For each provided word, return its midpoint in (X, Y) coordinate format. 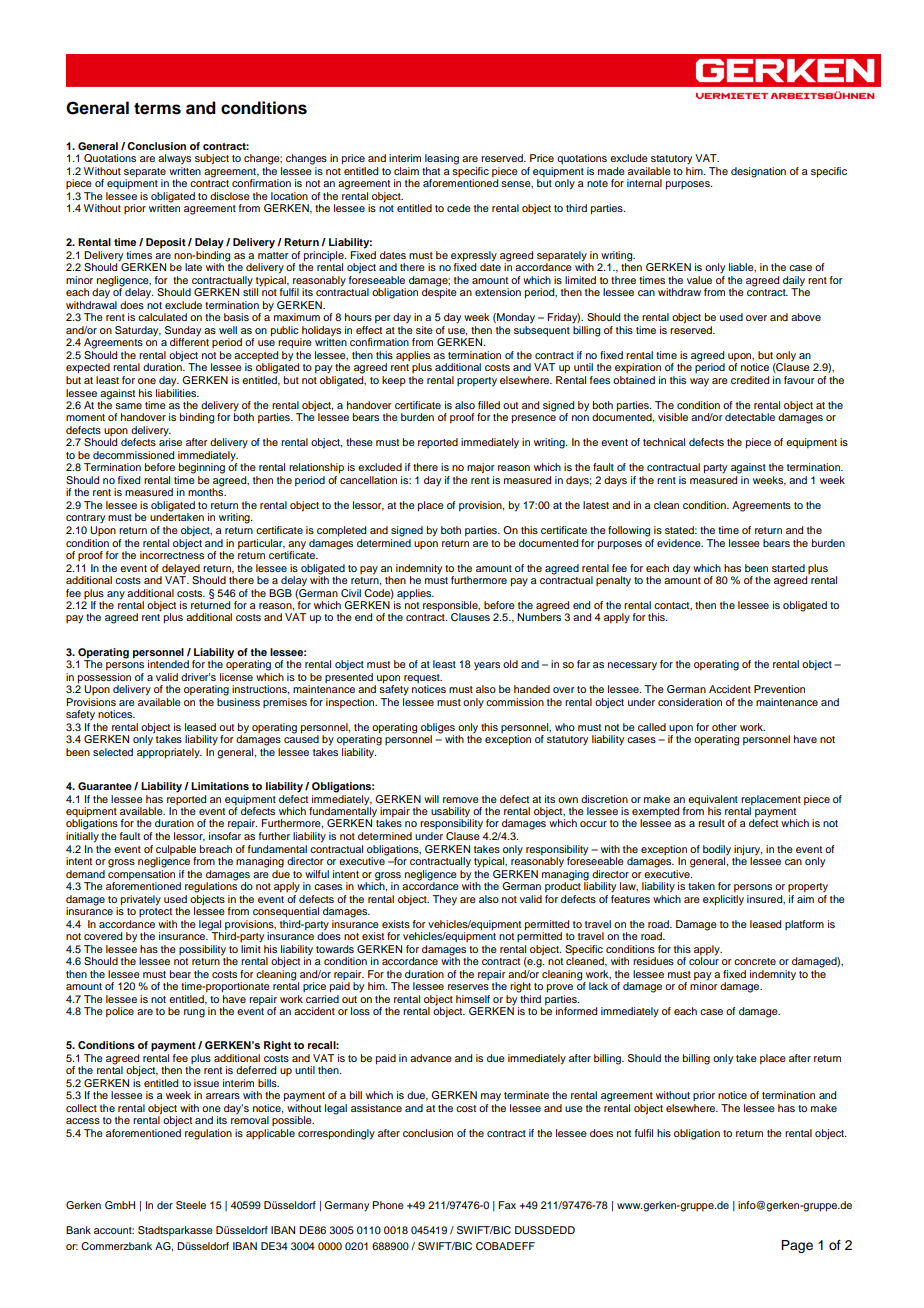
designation (758, 172)
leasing (442, 159)
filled (489, 405)
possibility (202, 950)
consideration (690, 702)
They (444, 900)
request (423, 678)
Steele (191, 1205)
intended (168, 664)
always (174, 159)
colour (704, 960)
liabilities (177, 391)
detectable (750, 417)
